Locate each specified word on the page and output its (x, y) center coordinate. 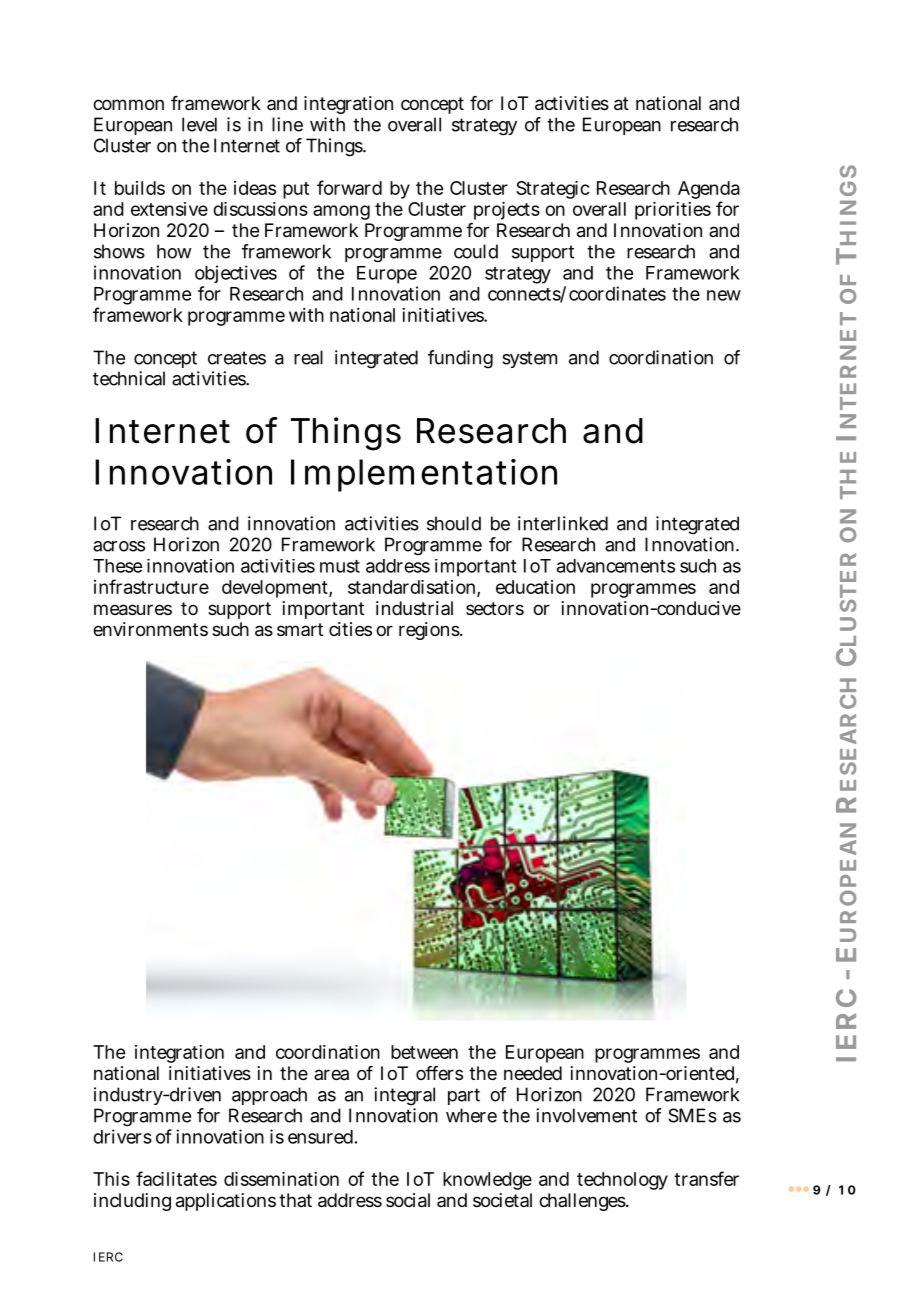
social (408, 1200)
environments (150, 629)
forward (349, 187)
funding (460, 359)
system (529, 359)
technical (129, 378)
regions (430, 631)
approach (269, 1096)
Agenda (709, 191)
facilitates (176, 1178)
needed (533, 1073)
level (199, 124)
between (424, 1052)
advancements (616, 566)
